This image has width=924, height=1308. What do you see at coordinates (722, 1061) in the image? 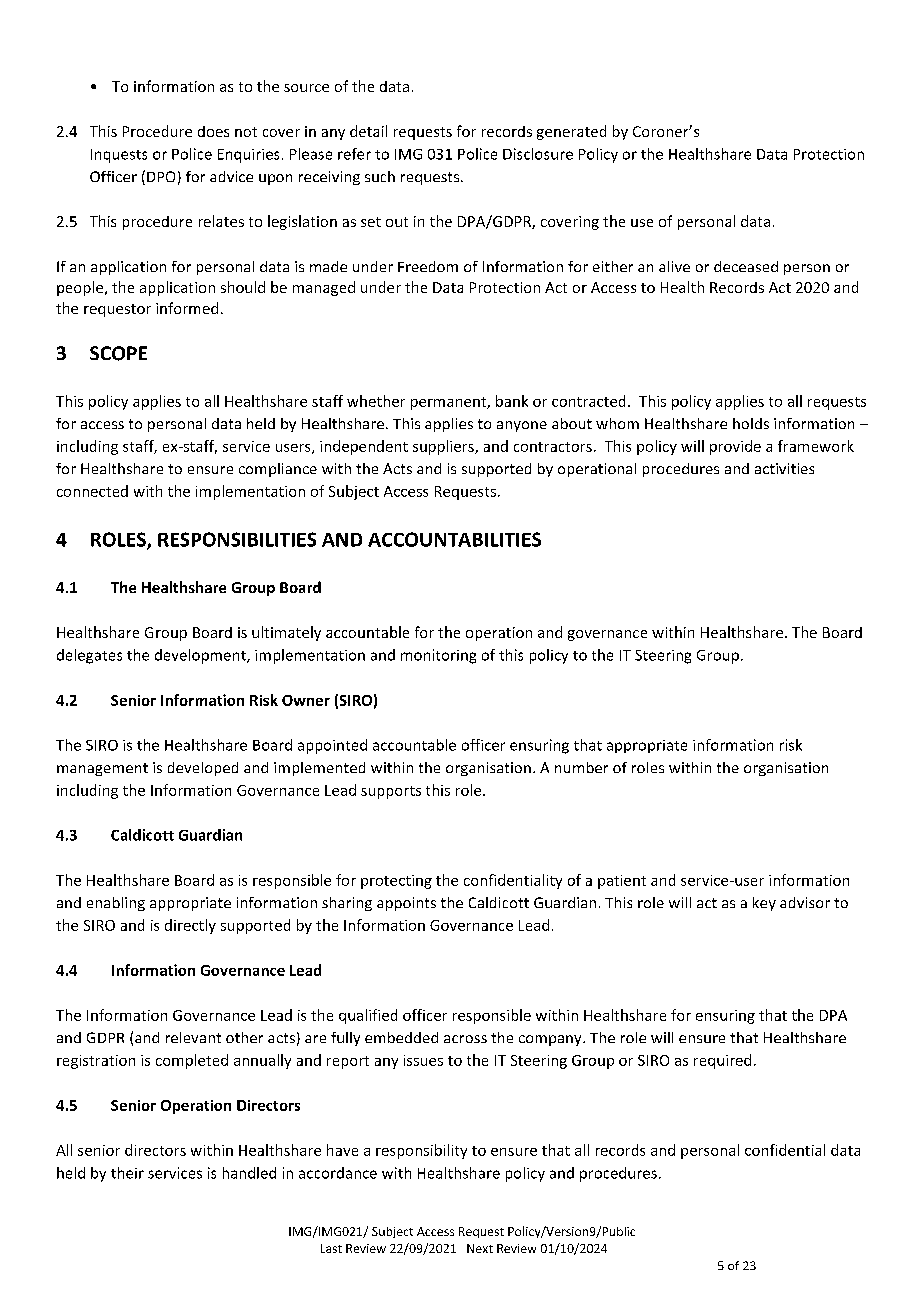
I see `required` at bounding box center [722, 1061].
